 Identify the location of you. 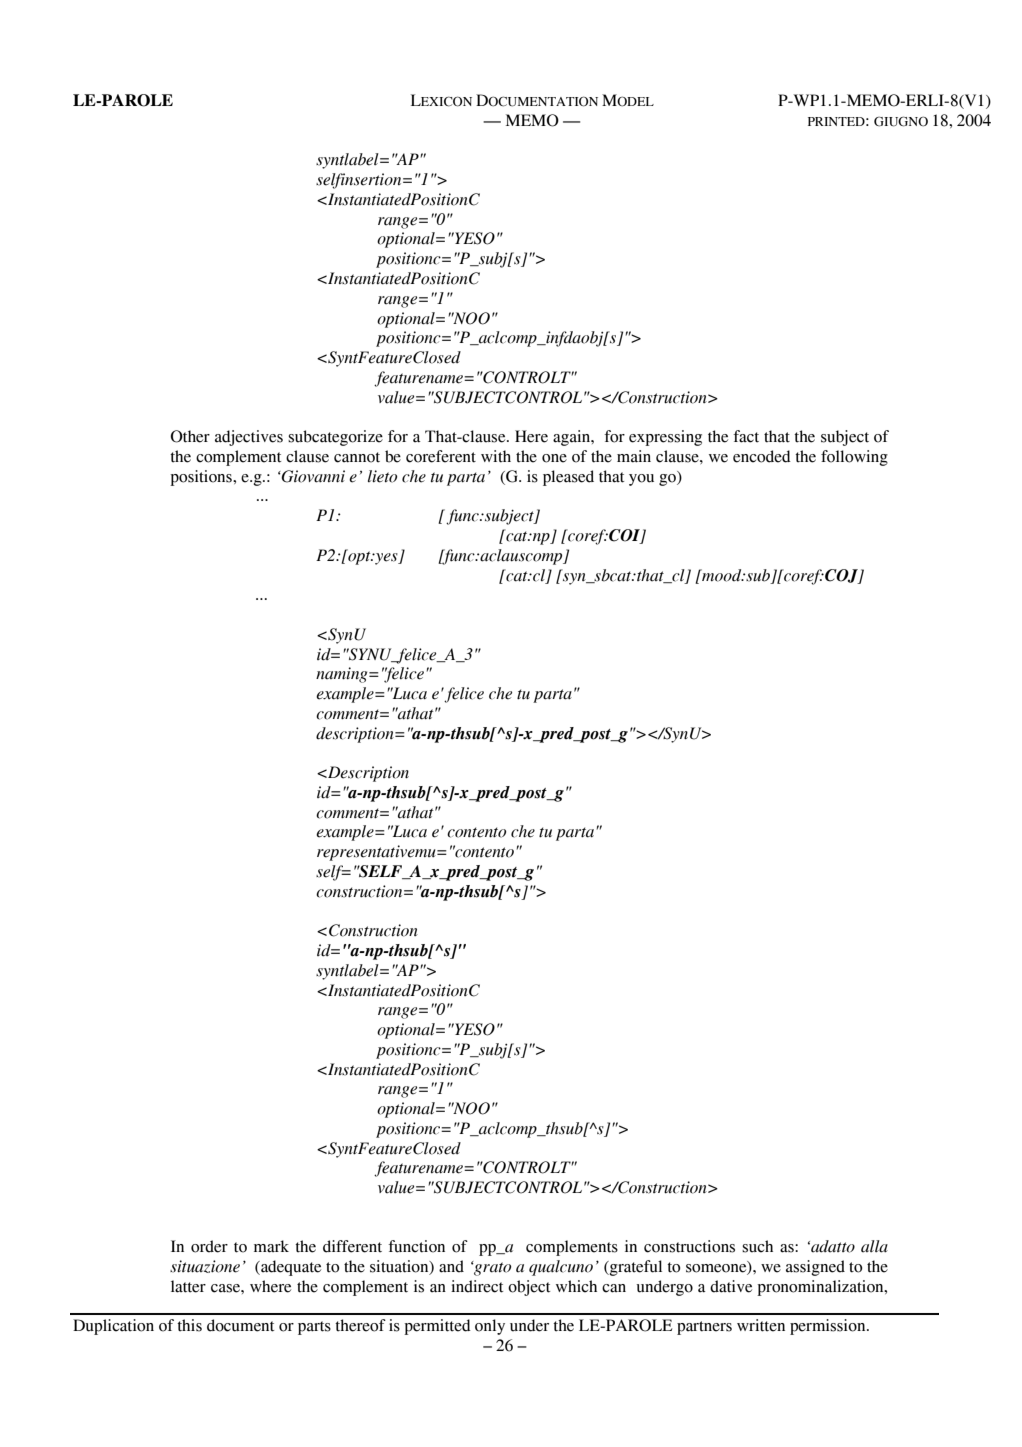
(641, 480).
